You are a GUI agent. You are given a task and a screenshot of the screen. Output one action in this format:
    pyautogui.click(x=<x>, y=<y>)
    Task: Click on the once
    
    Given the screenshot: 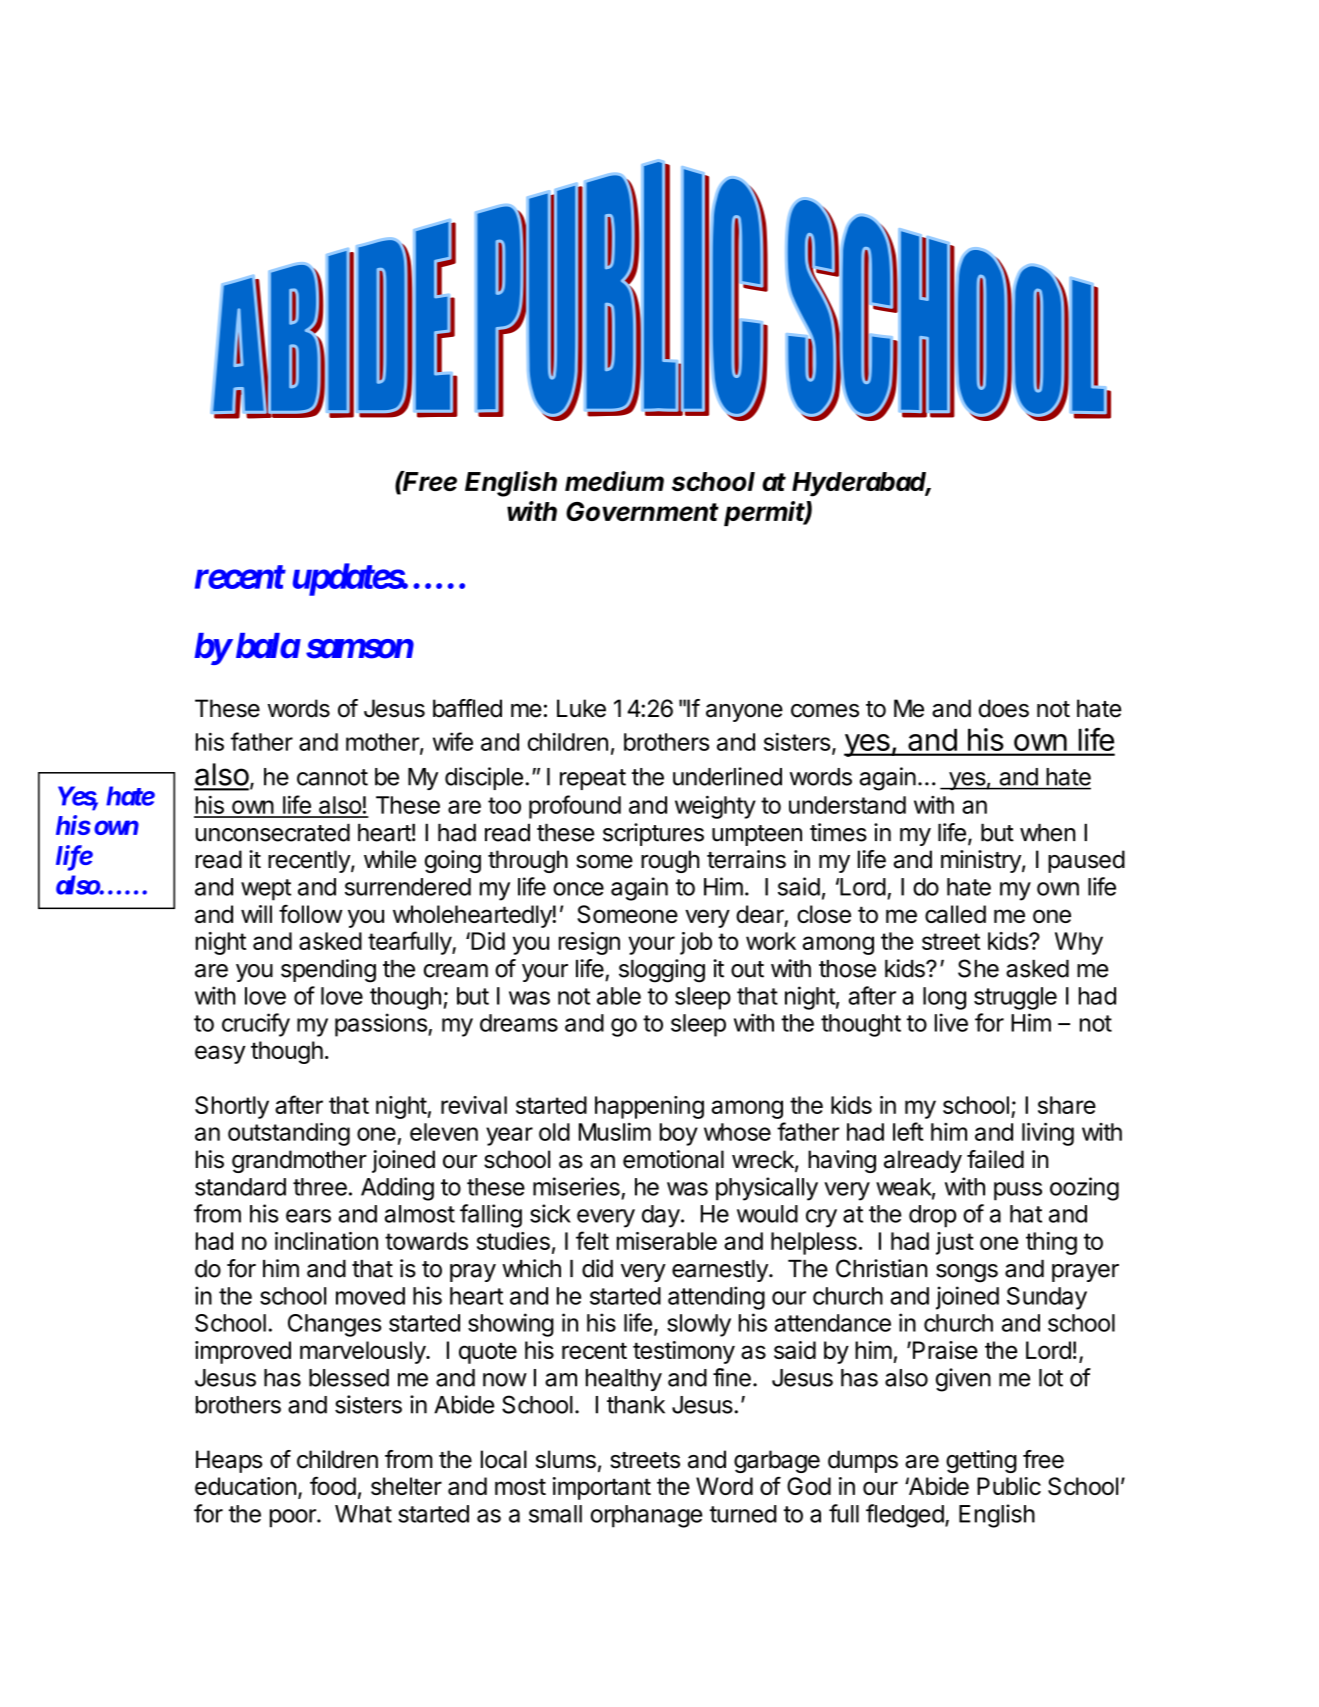 What is the action you would take?
    pyautogui.click(x=578, y=889)
